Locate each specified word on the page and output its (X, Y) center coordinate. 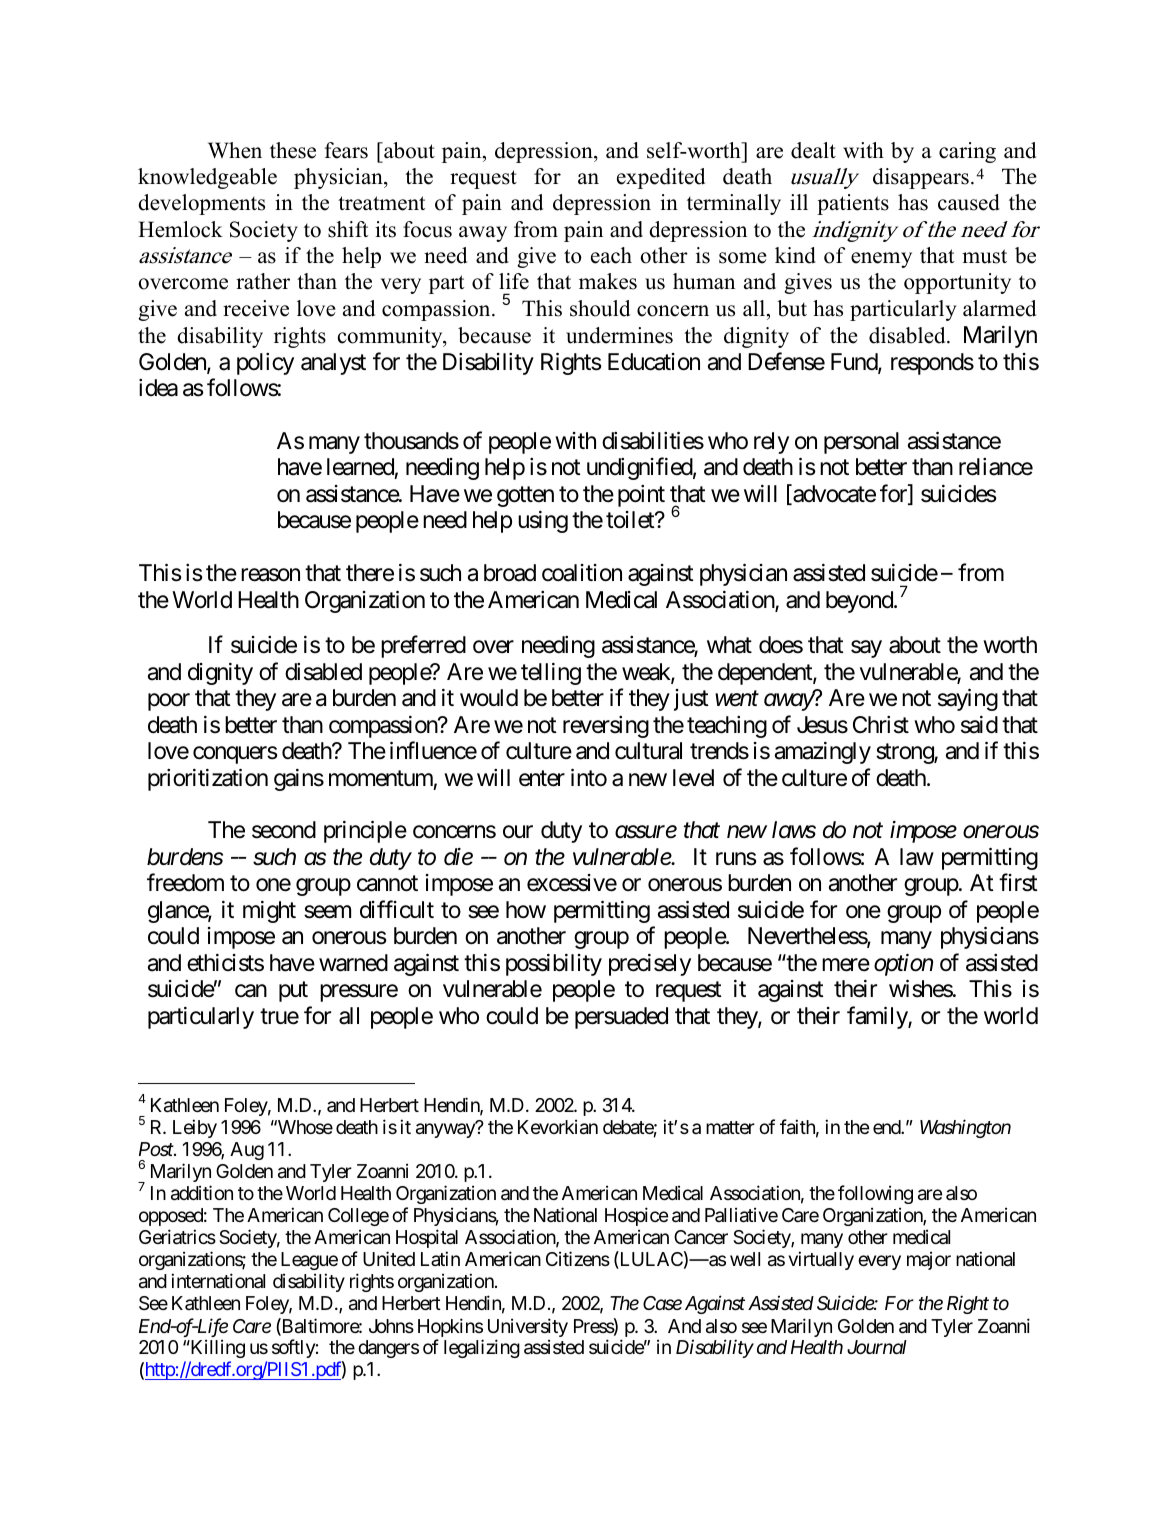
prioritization (208, 779)
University (528, 1329)
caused (969, 202)
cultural (648, 751)
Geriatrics (177, 1237)
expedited (661, 178)
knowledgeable (207, 178)
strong (905, 754)
